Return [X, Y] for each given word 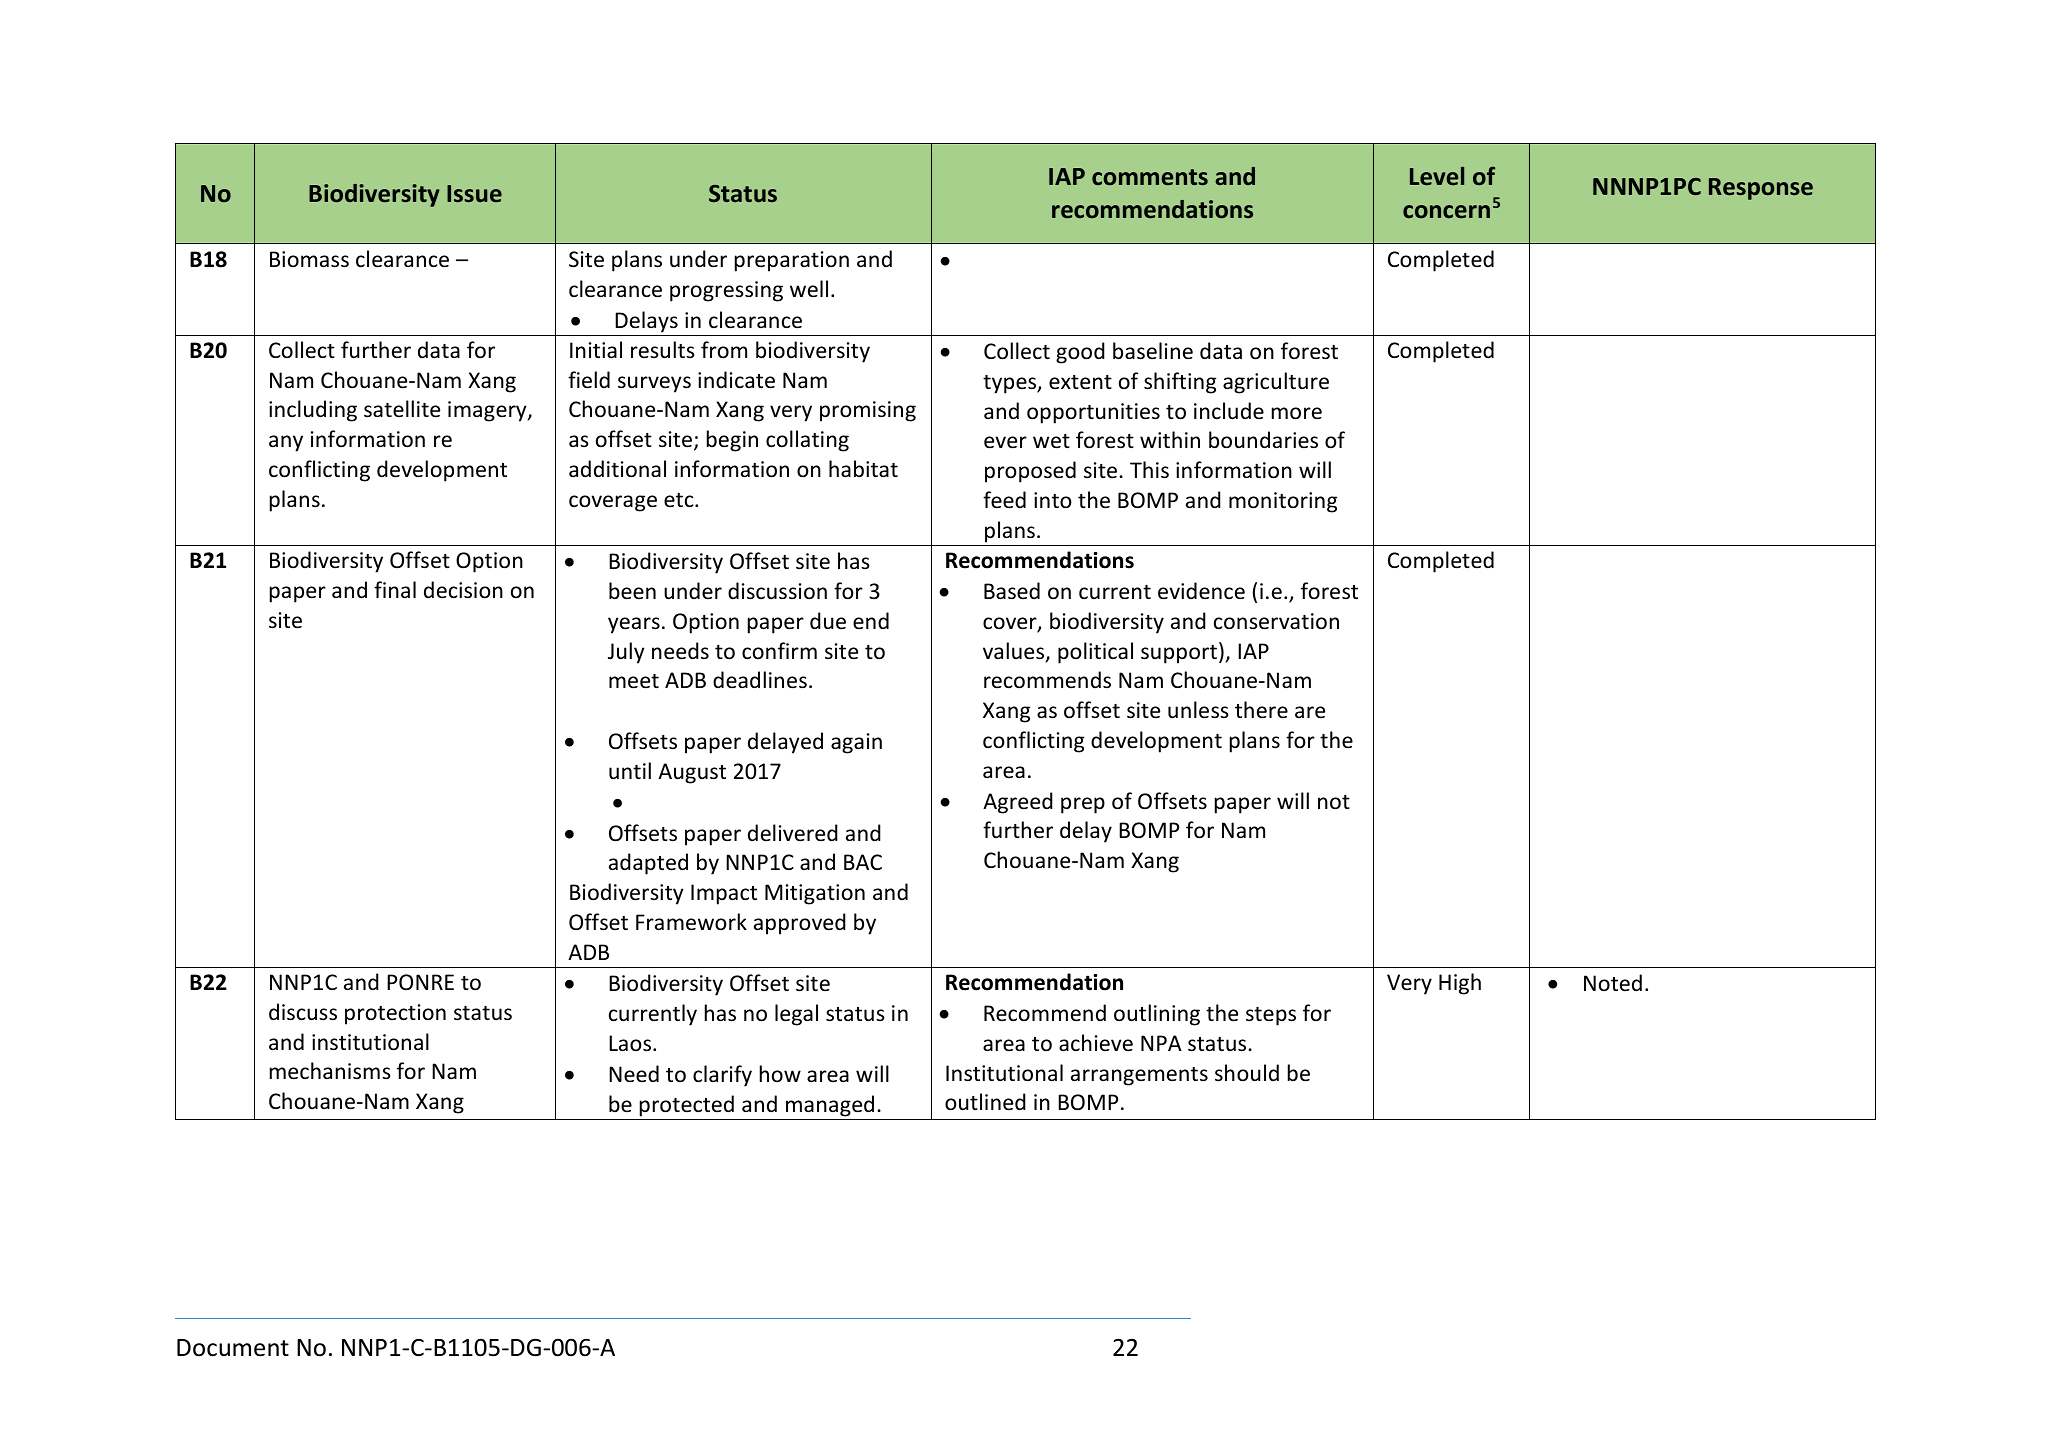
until [630, 770]
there [1261, 710]
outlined [985, 1102]
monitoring [1283, 502]
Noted [1613, 983]
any [286, 443]
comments [1150, 177]
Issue [474, 193]
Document [233, 1348]
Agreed [1018, 803]
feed [1004, 499]
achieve [1096, 1043]
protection [395, 1014]
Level [1437, 176]
